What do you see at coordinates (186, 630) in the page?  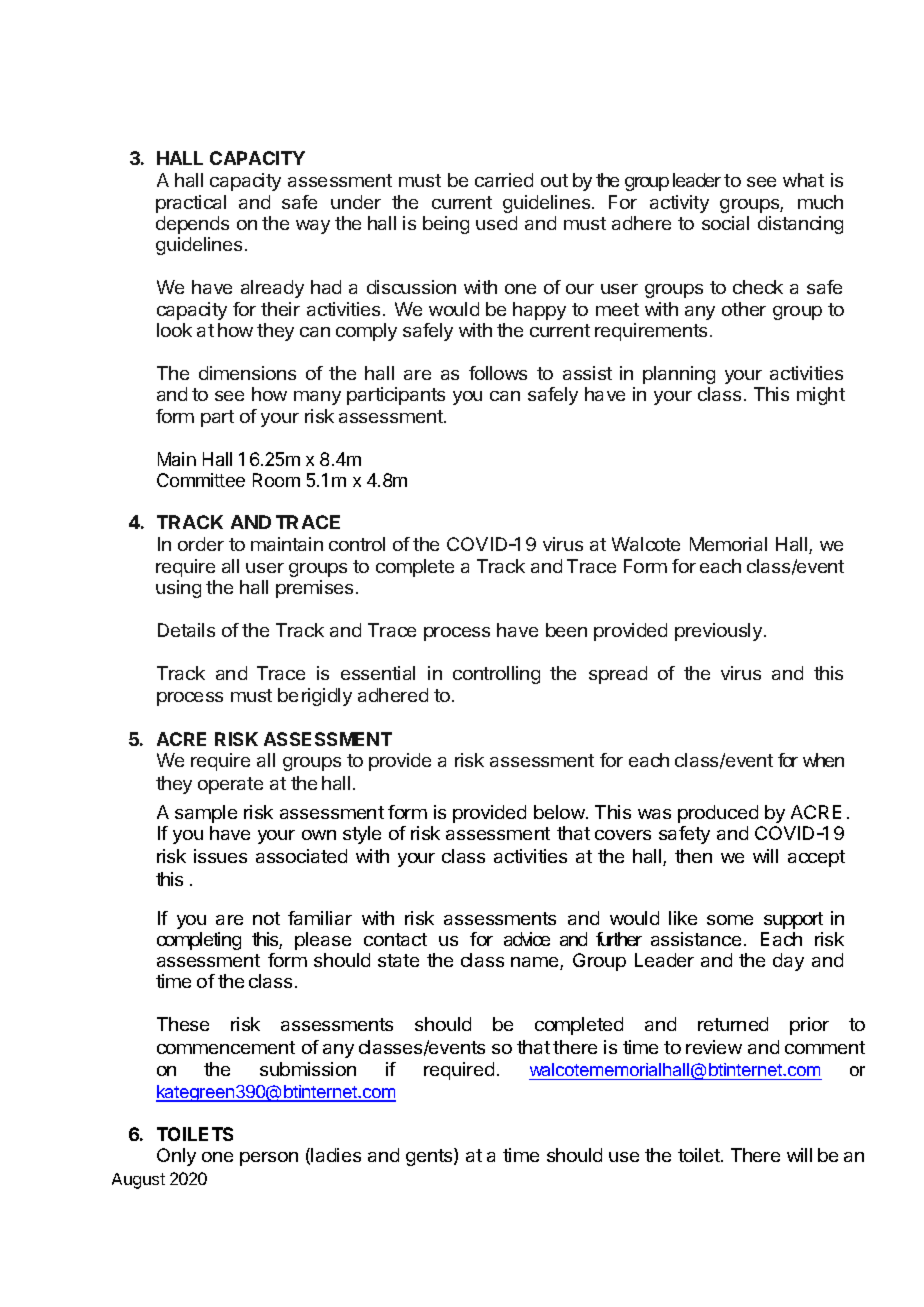 I see `Details` at bounding box center [186, 630].
